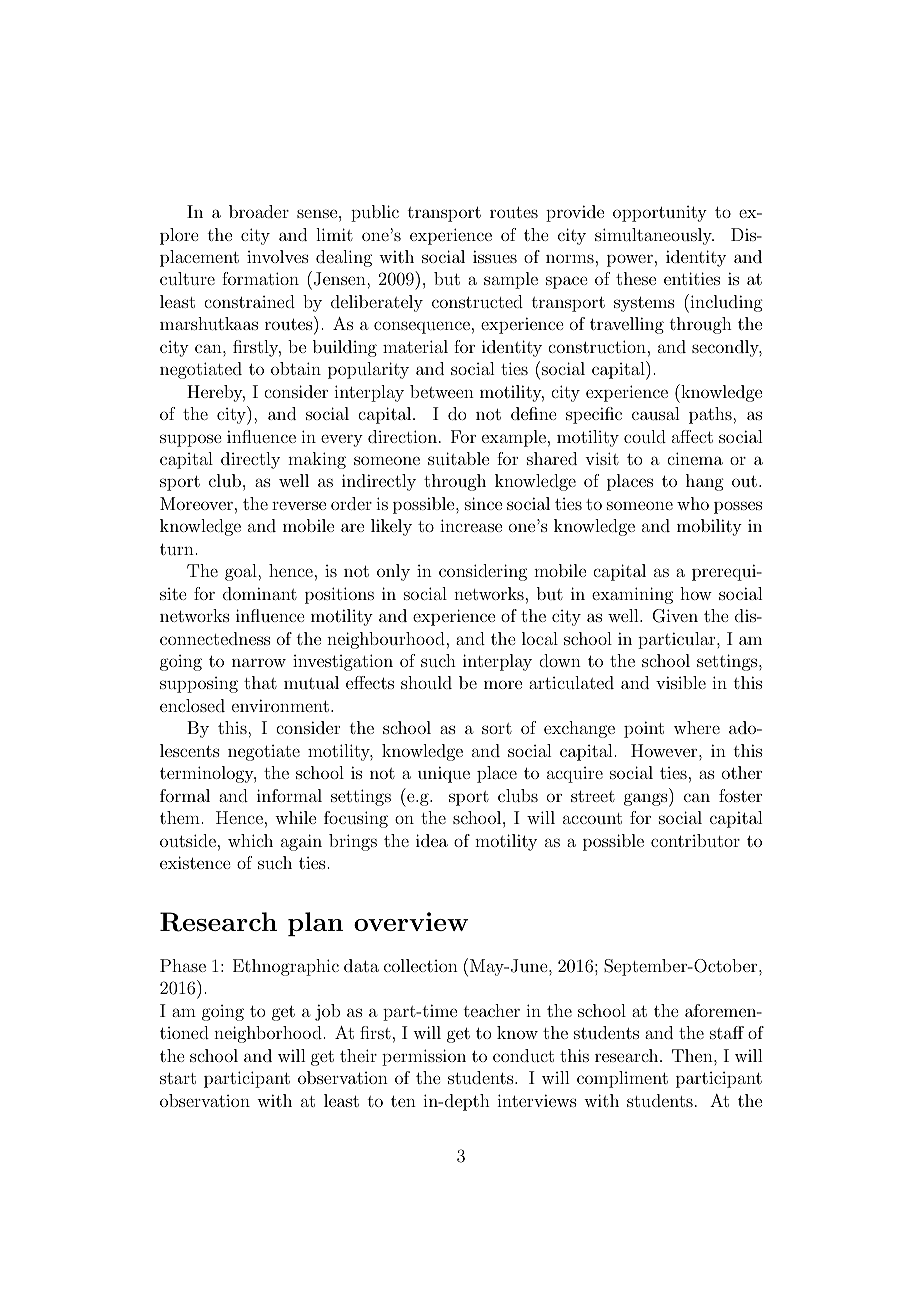  Describe the element at coordinates (654, 236) in the page. I see `simultaneously` at that location.
